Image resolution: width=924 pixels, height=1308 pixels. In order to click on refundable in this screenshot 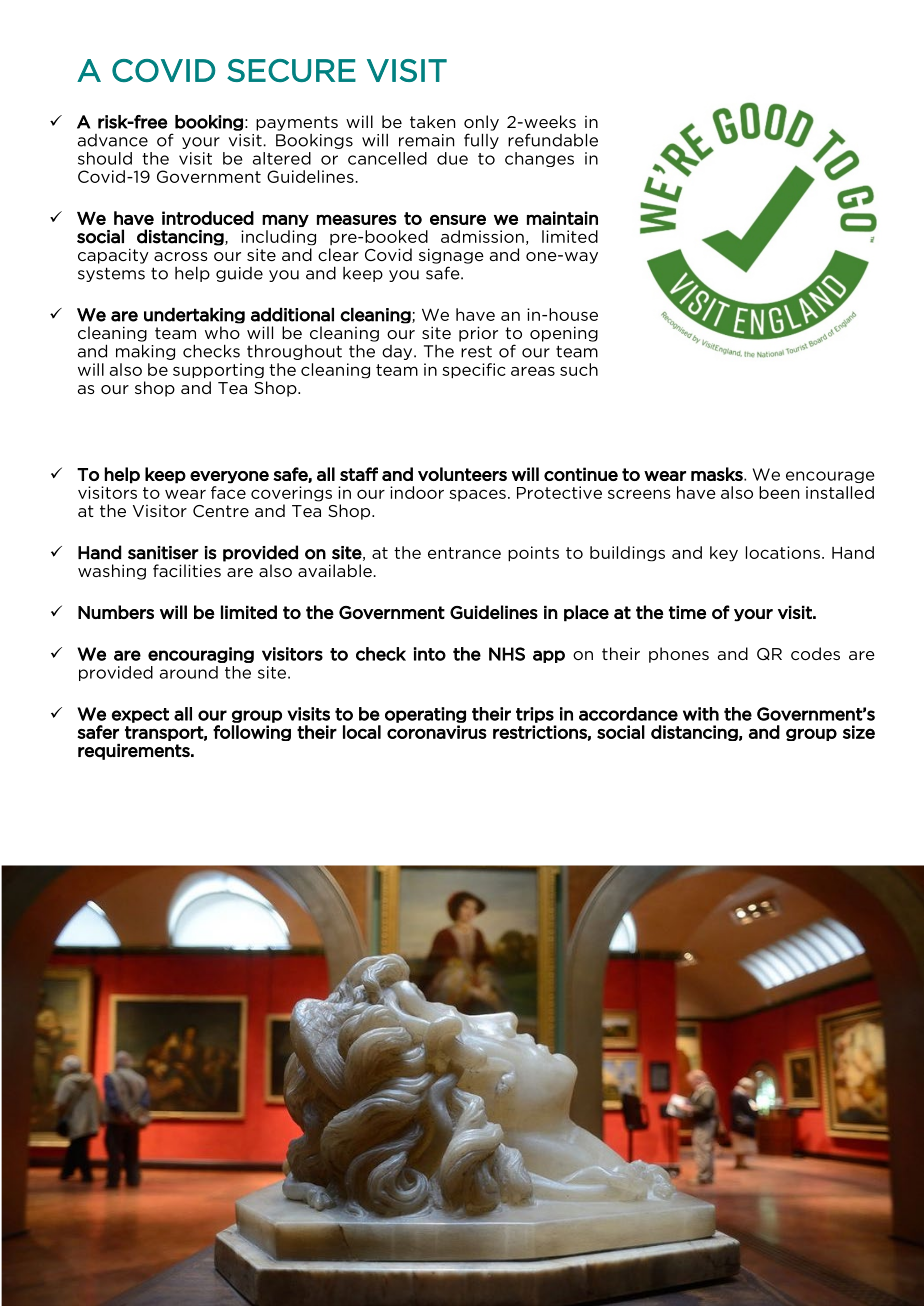, I will do `click(553, 140)`.
